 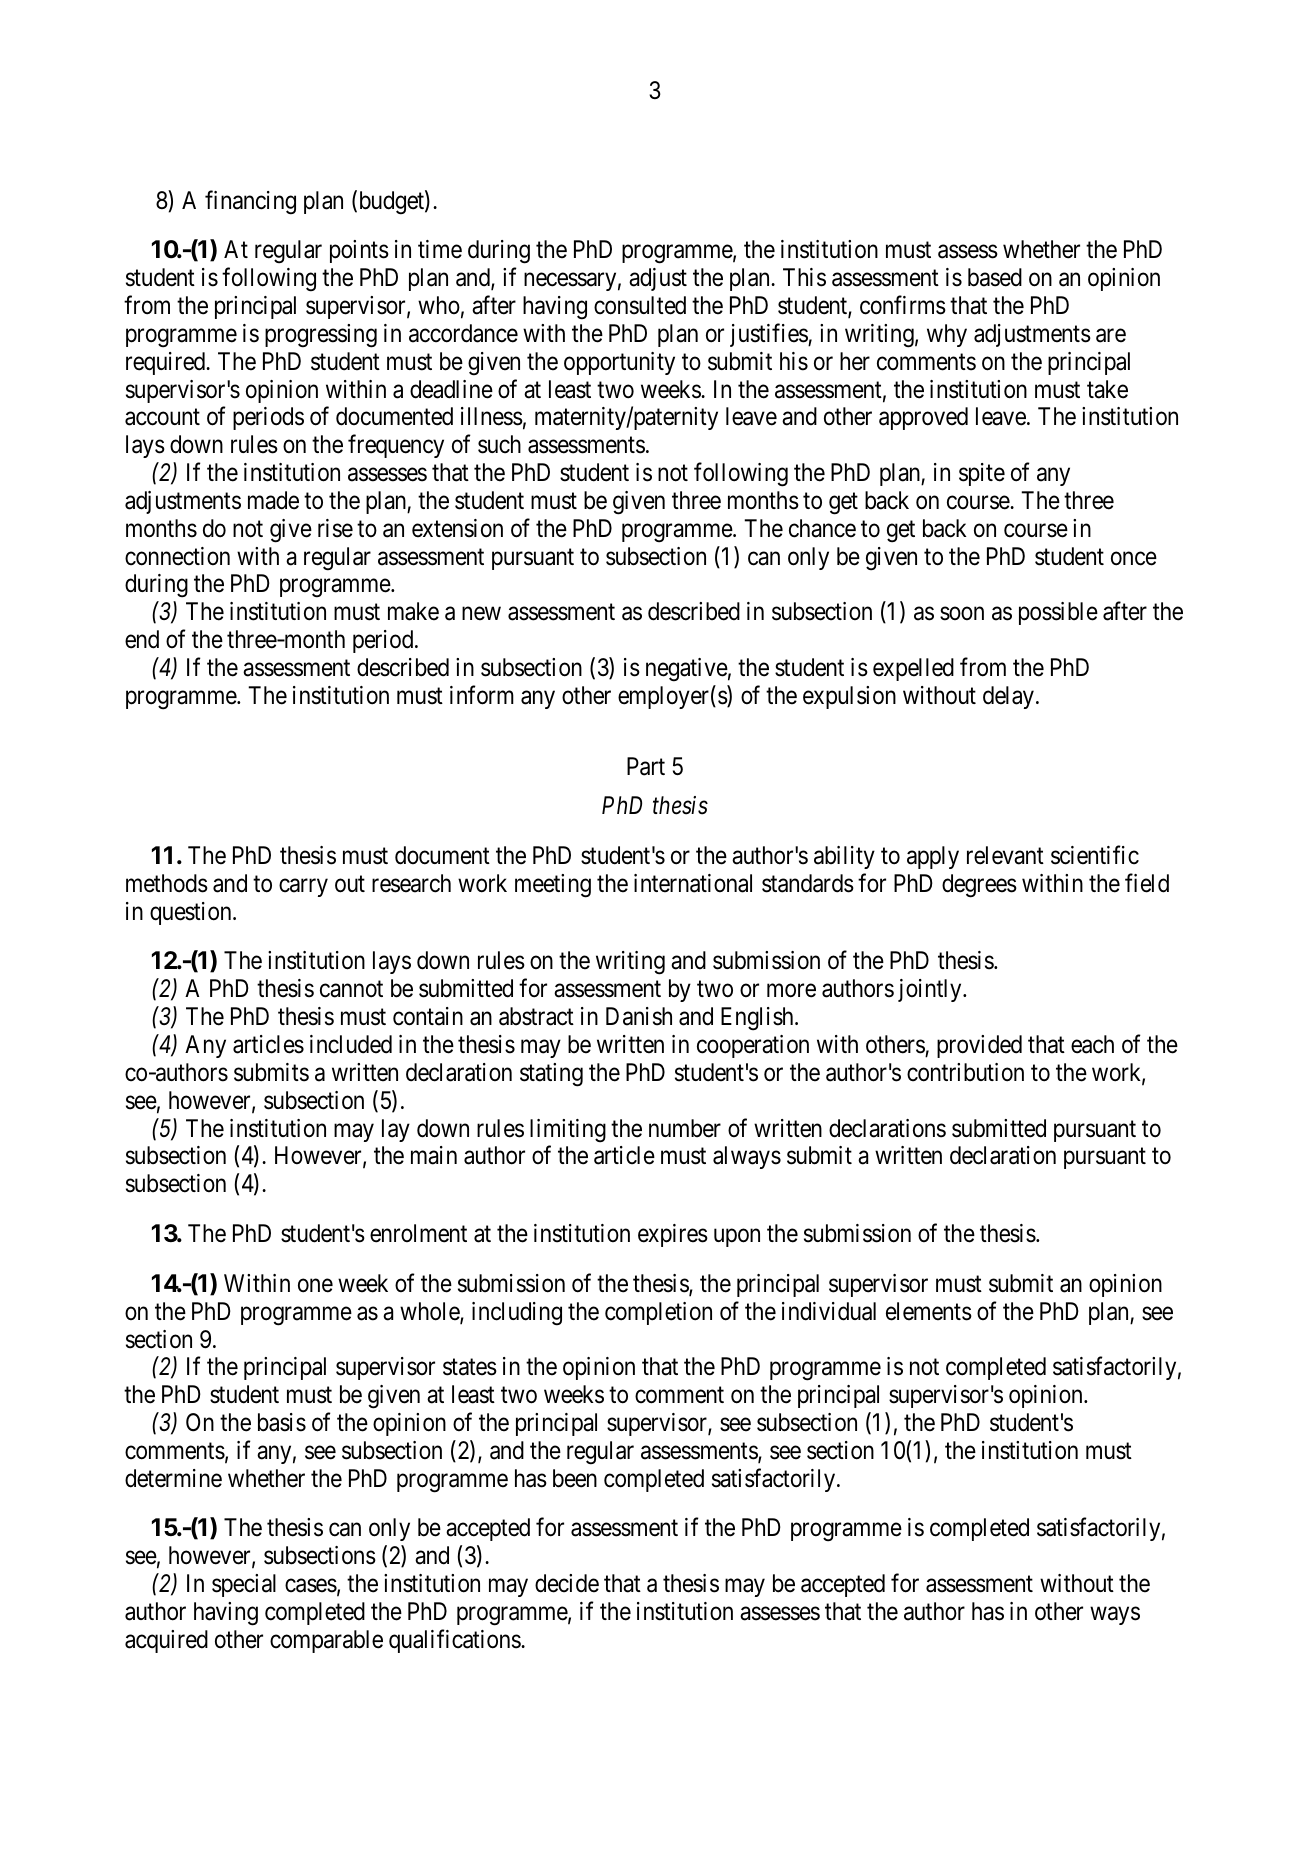 I want to click on special, so click(x=244, y=1585).
